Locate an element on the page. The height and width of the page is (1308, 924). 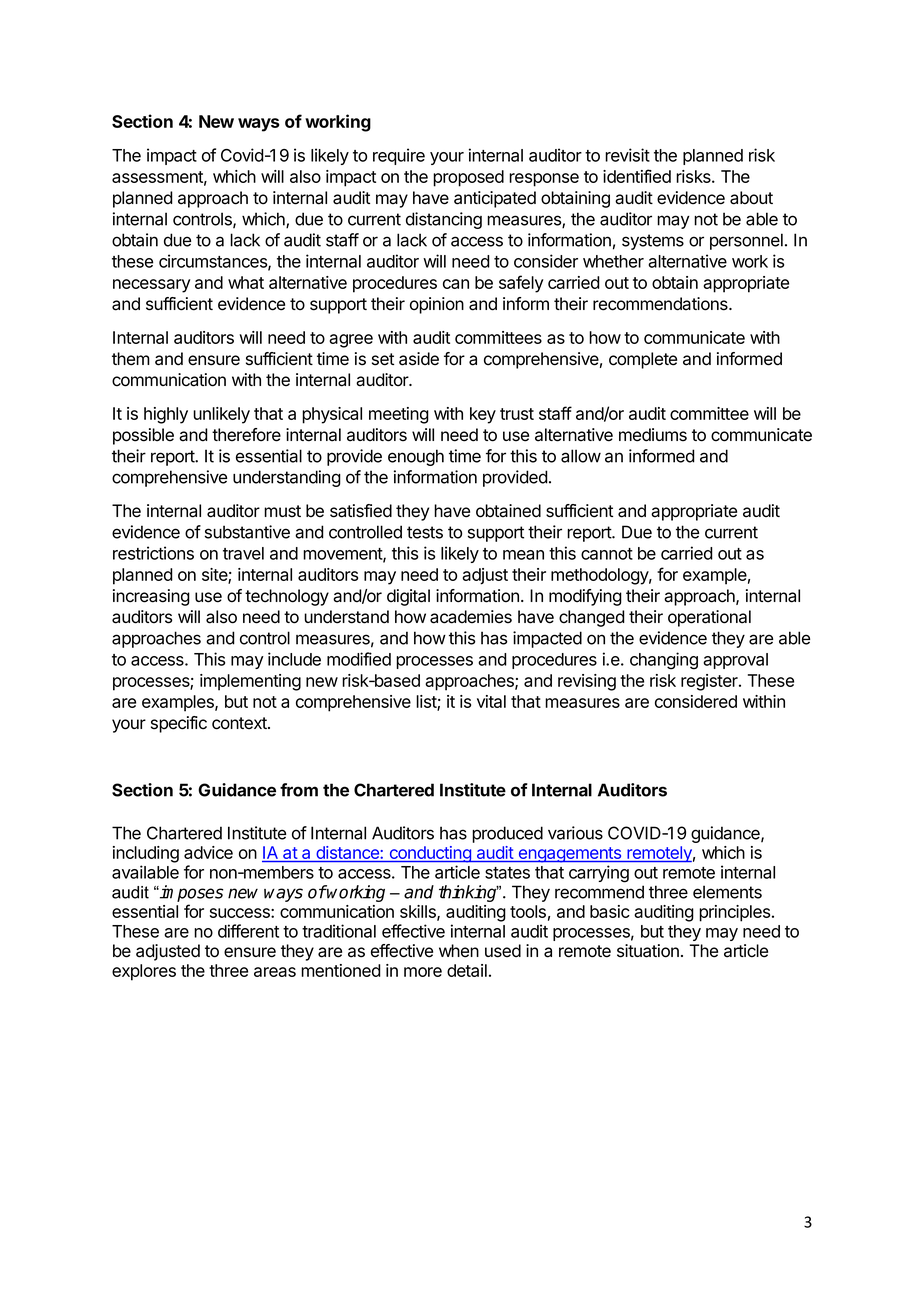
travel is located at coordinates (243, 553).
